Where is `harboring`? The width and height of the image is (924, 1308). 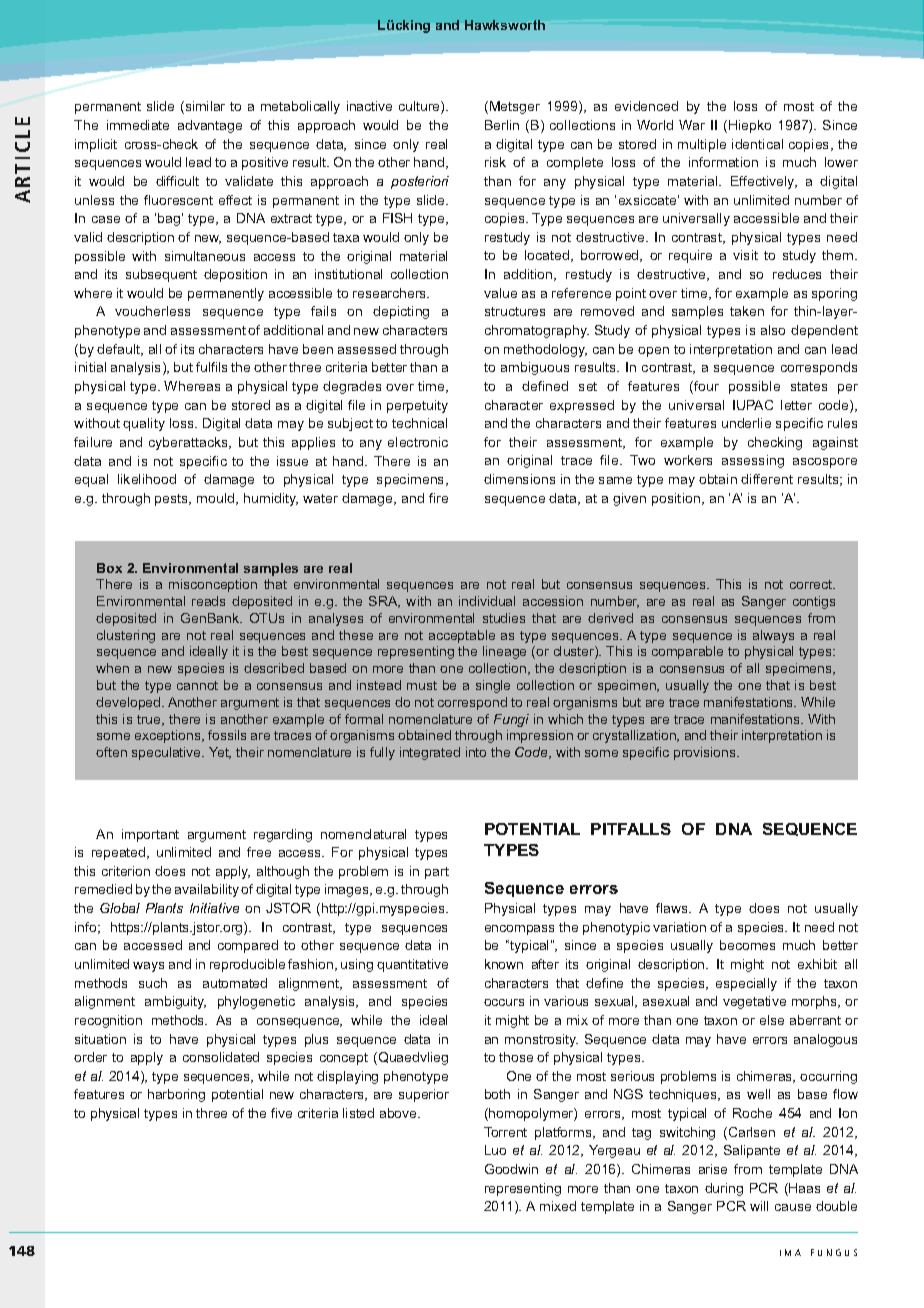 harboring is located at coordinates (176, 1095).
